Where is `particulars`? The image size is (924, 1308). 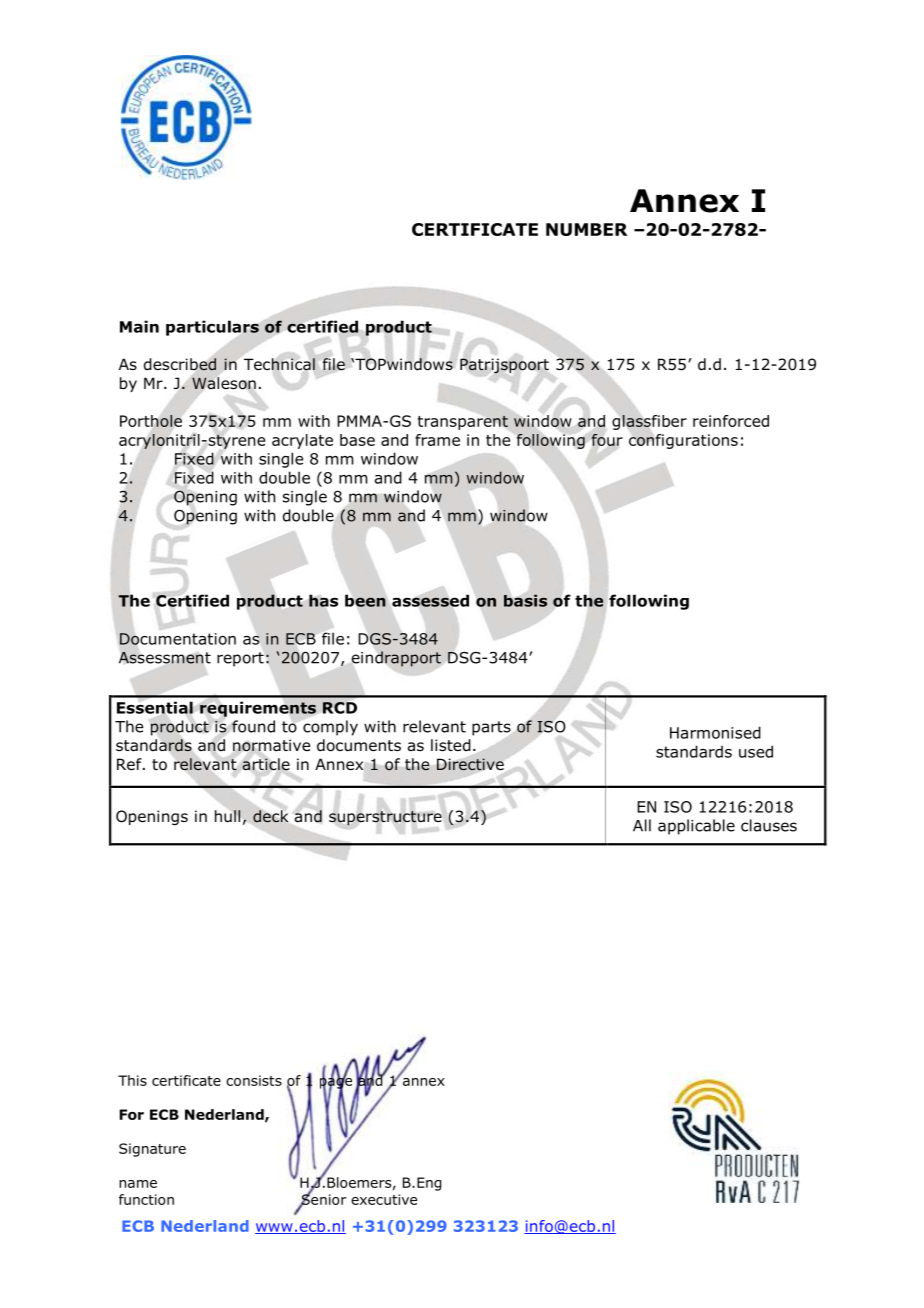 particulars is located at coordinates (212, 328).
